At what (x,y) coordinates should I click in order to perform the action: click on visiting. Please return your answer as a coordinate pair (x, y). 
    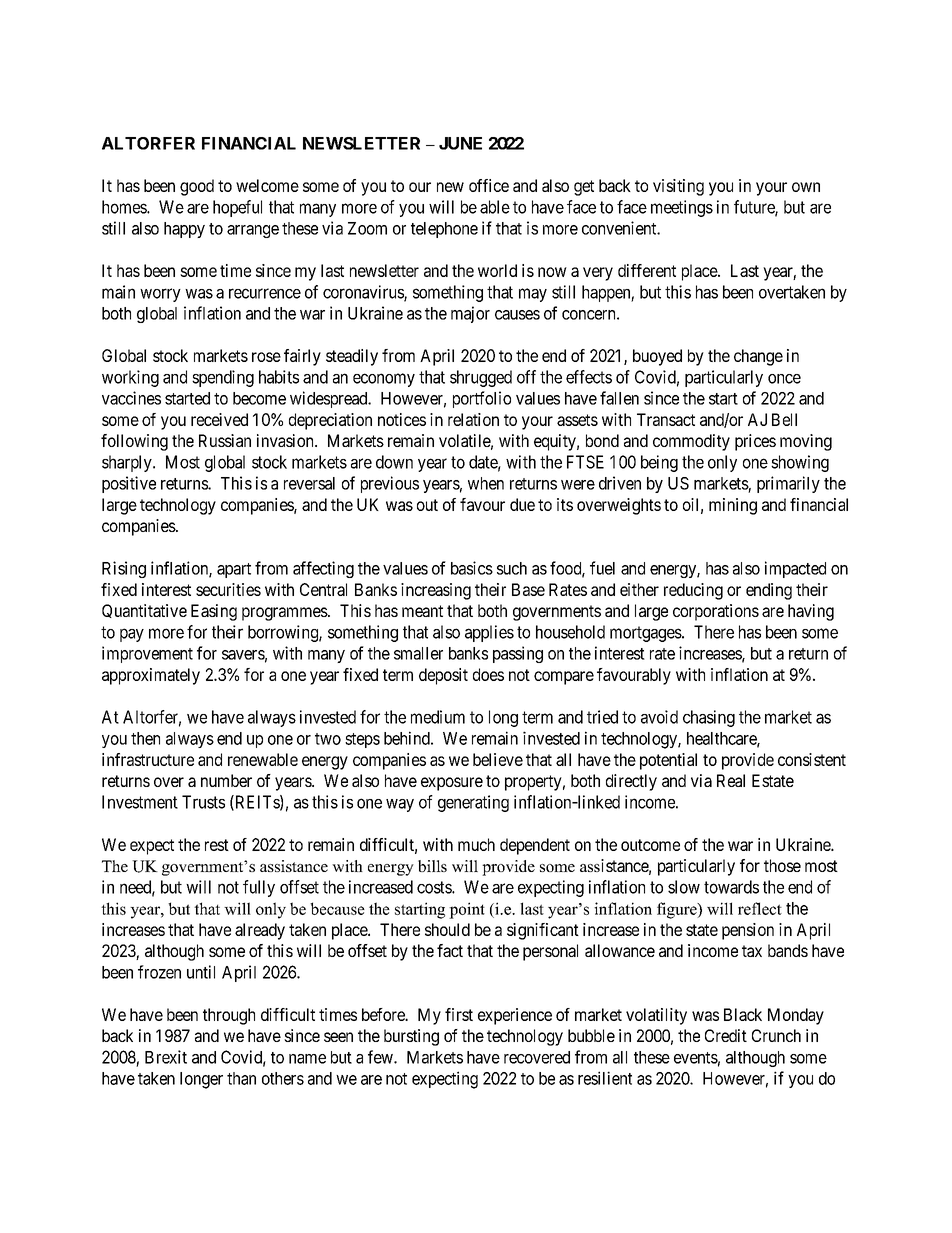
    Looking at the image, I should click on (678, 187).
